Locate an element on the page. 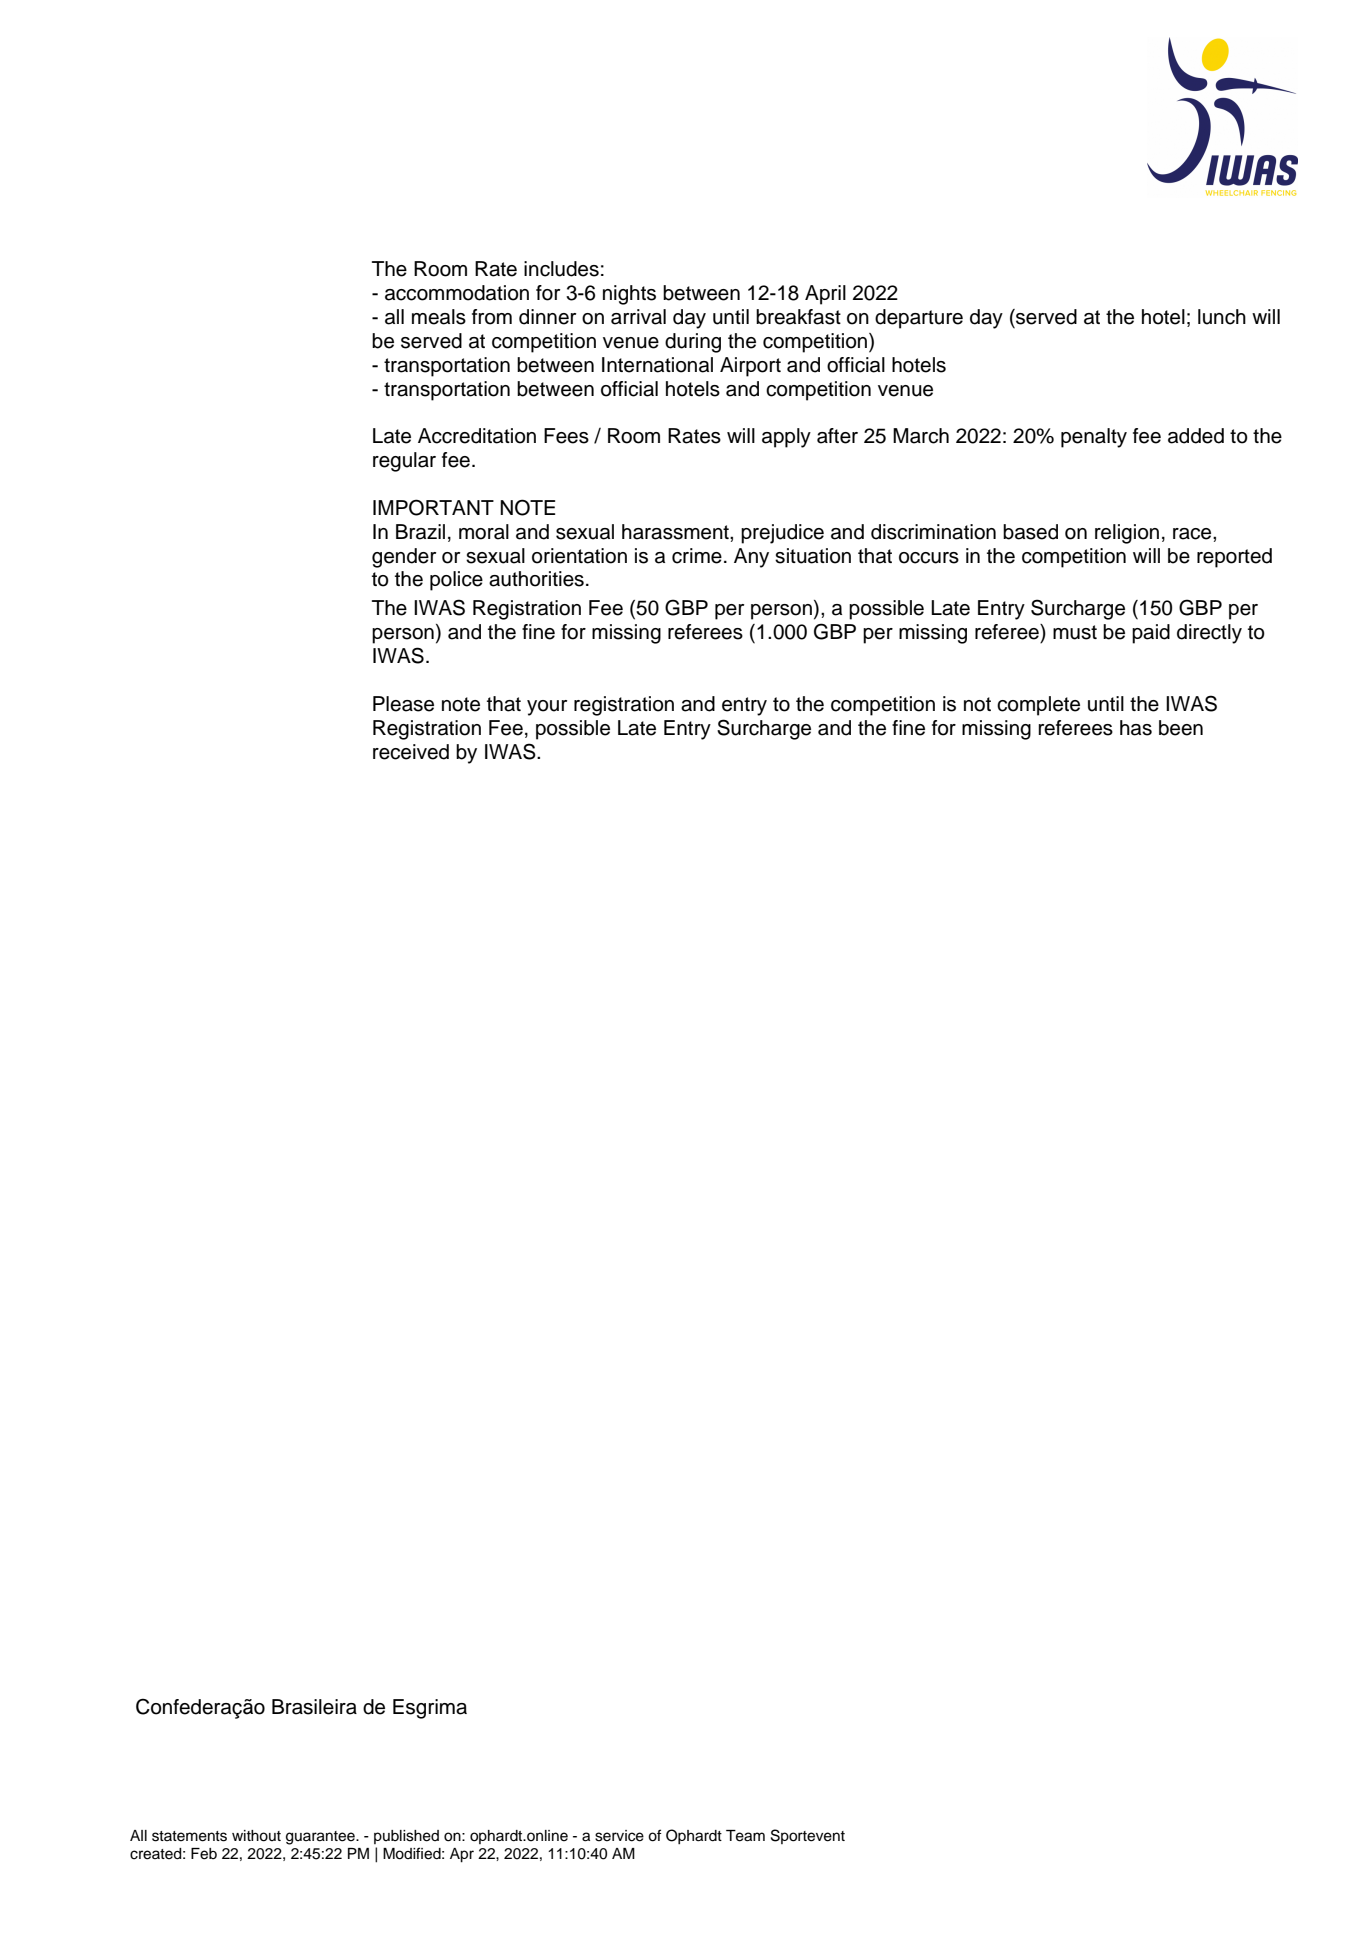  your is located at coordinates (547, 708).
